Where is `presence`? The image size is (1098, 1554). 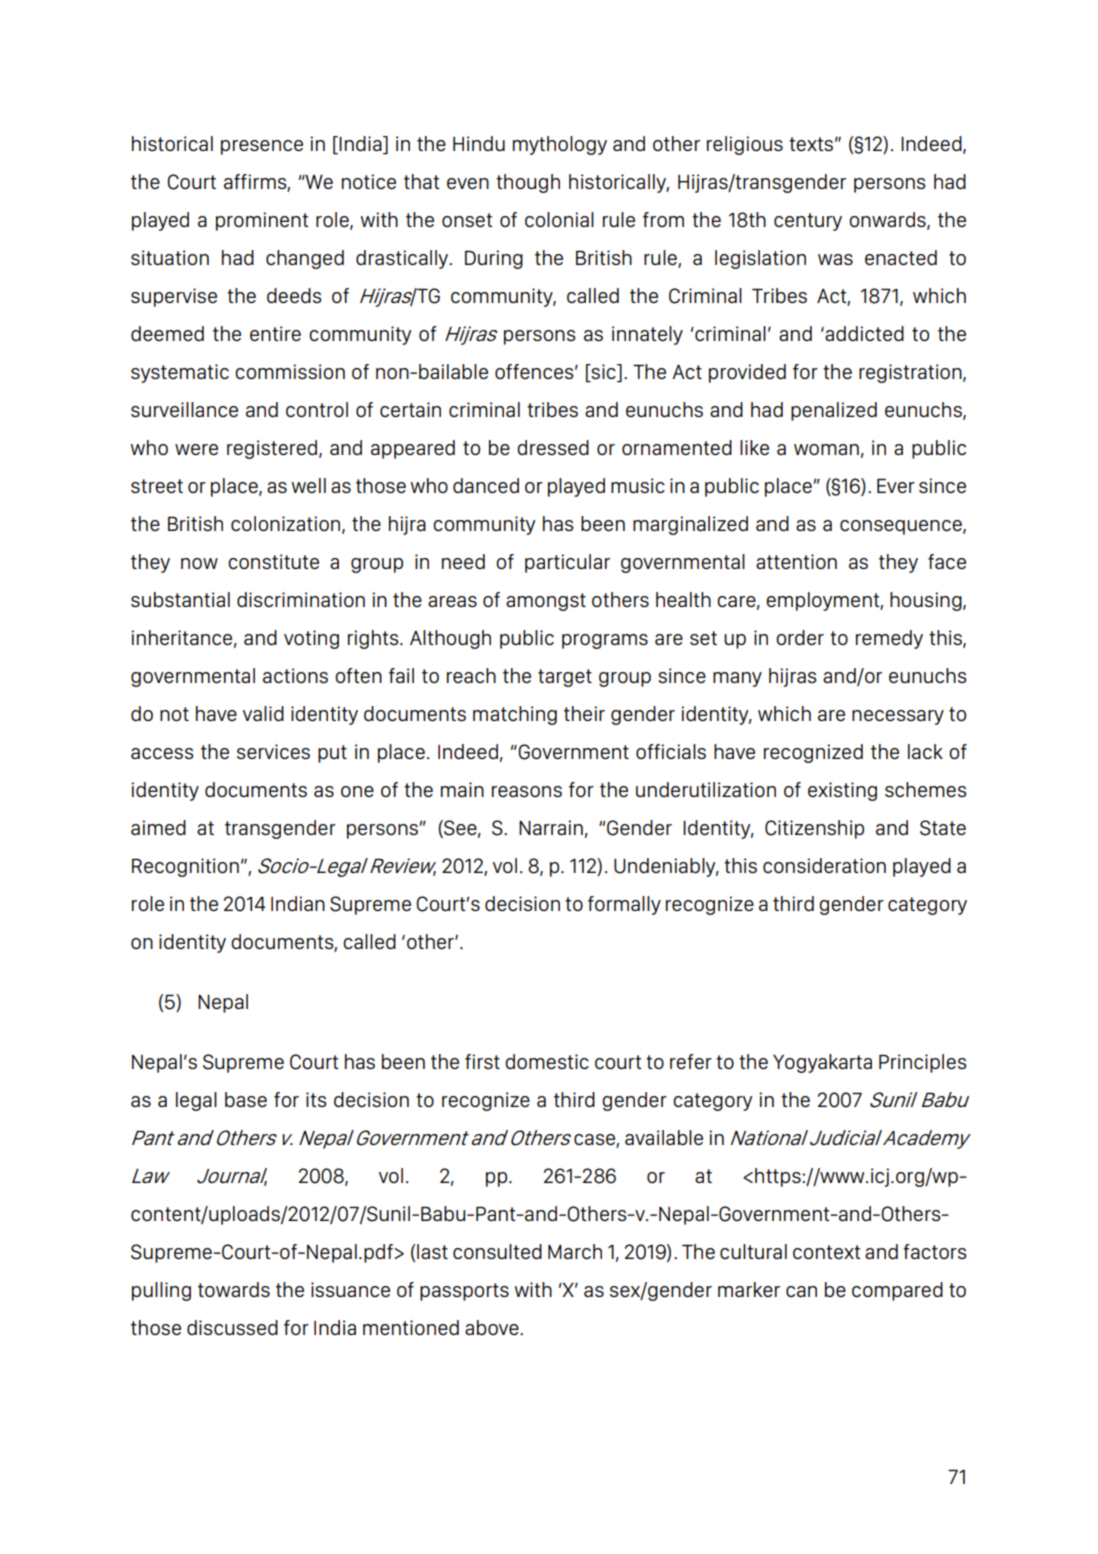
presence is located at coordinates (262, 147).
